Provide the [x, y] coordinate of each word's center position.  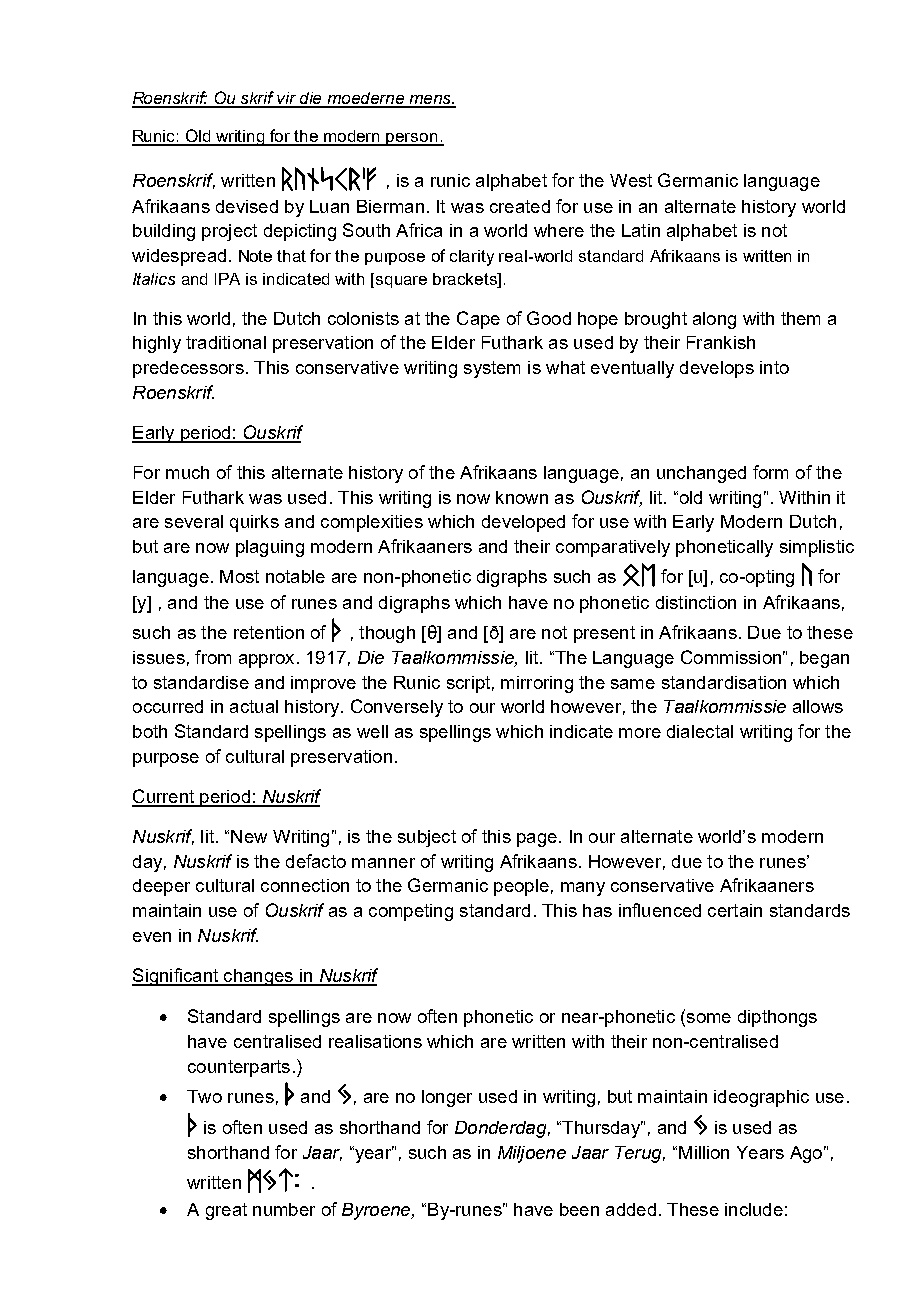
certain [735, 910]
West [631, 180]
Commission [731, 657]
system [492, 369]
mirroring [537, 684]
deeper [161, 887]
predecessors [188, 369]
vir [287, 99]
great [226, 1211]
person [412, 139]
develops [717, 369]
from [213, 657]
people [521, 887]
